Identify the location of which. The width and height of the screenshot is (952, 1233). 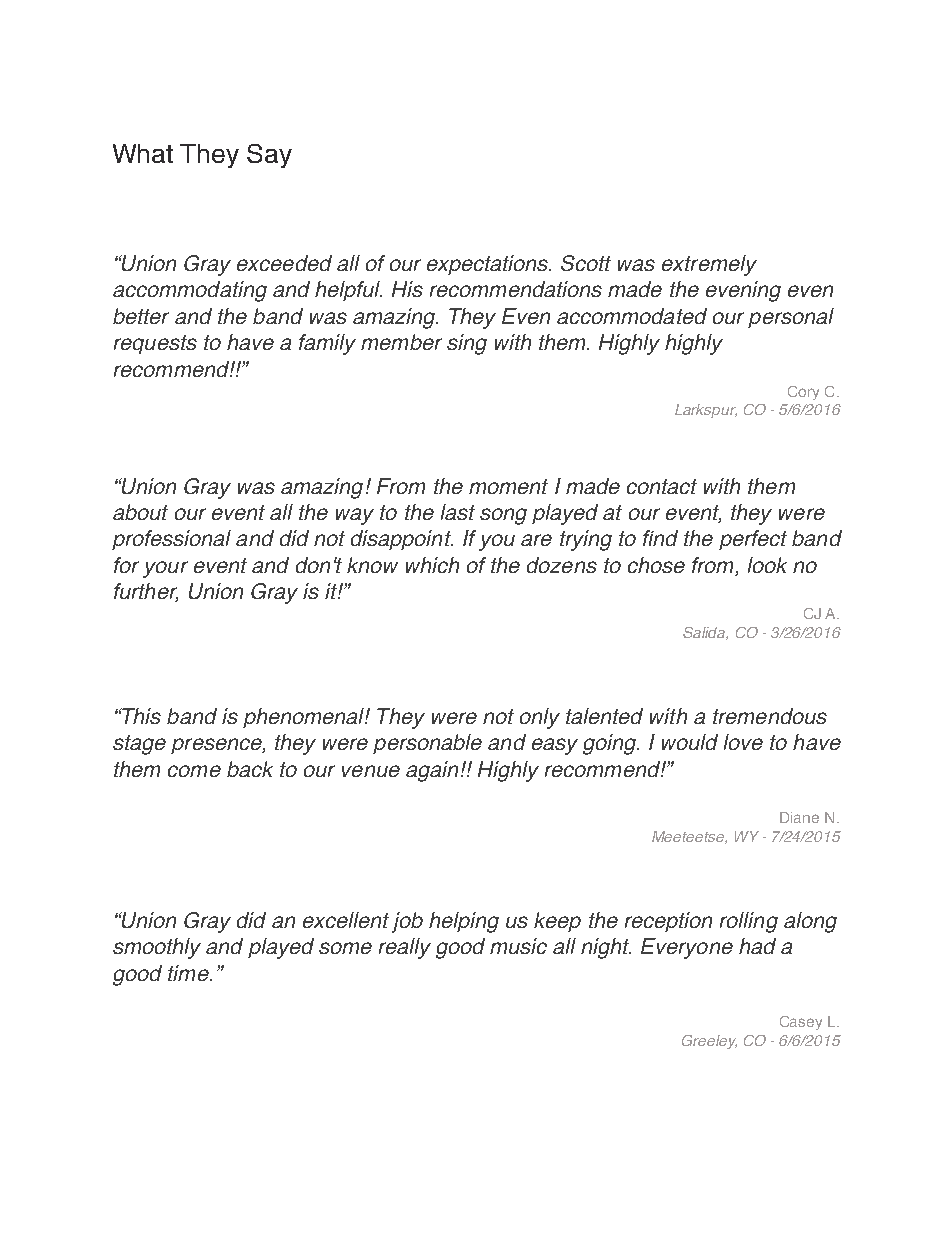
(432, 565).
